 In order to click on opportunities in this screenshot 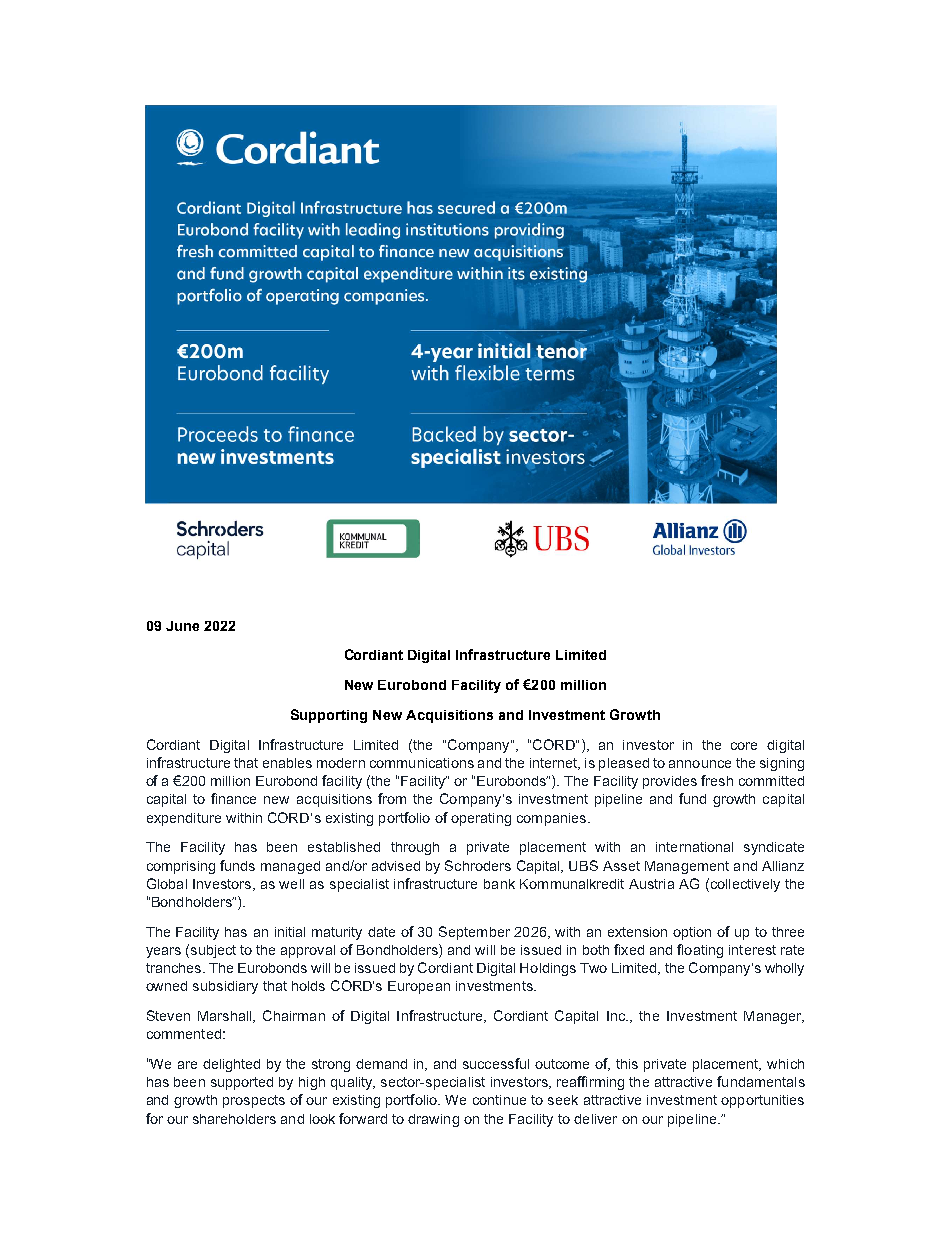, I will do `click(762, 1101)`.
